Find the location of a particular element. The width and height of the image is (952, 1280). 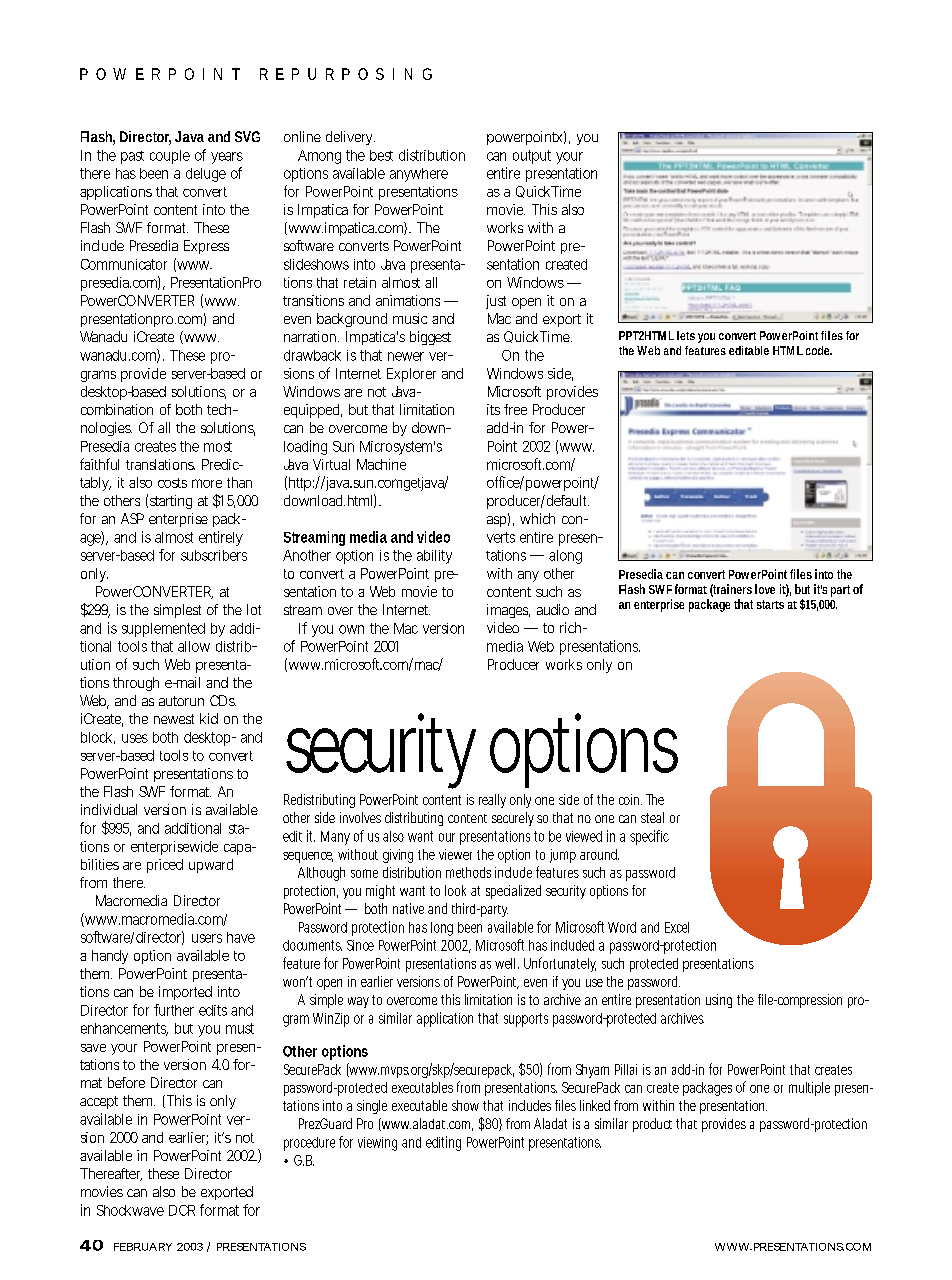

DCR is located at coordinates (182, 1210).
